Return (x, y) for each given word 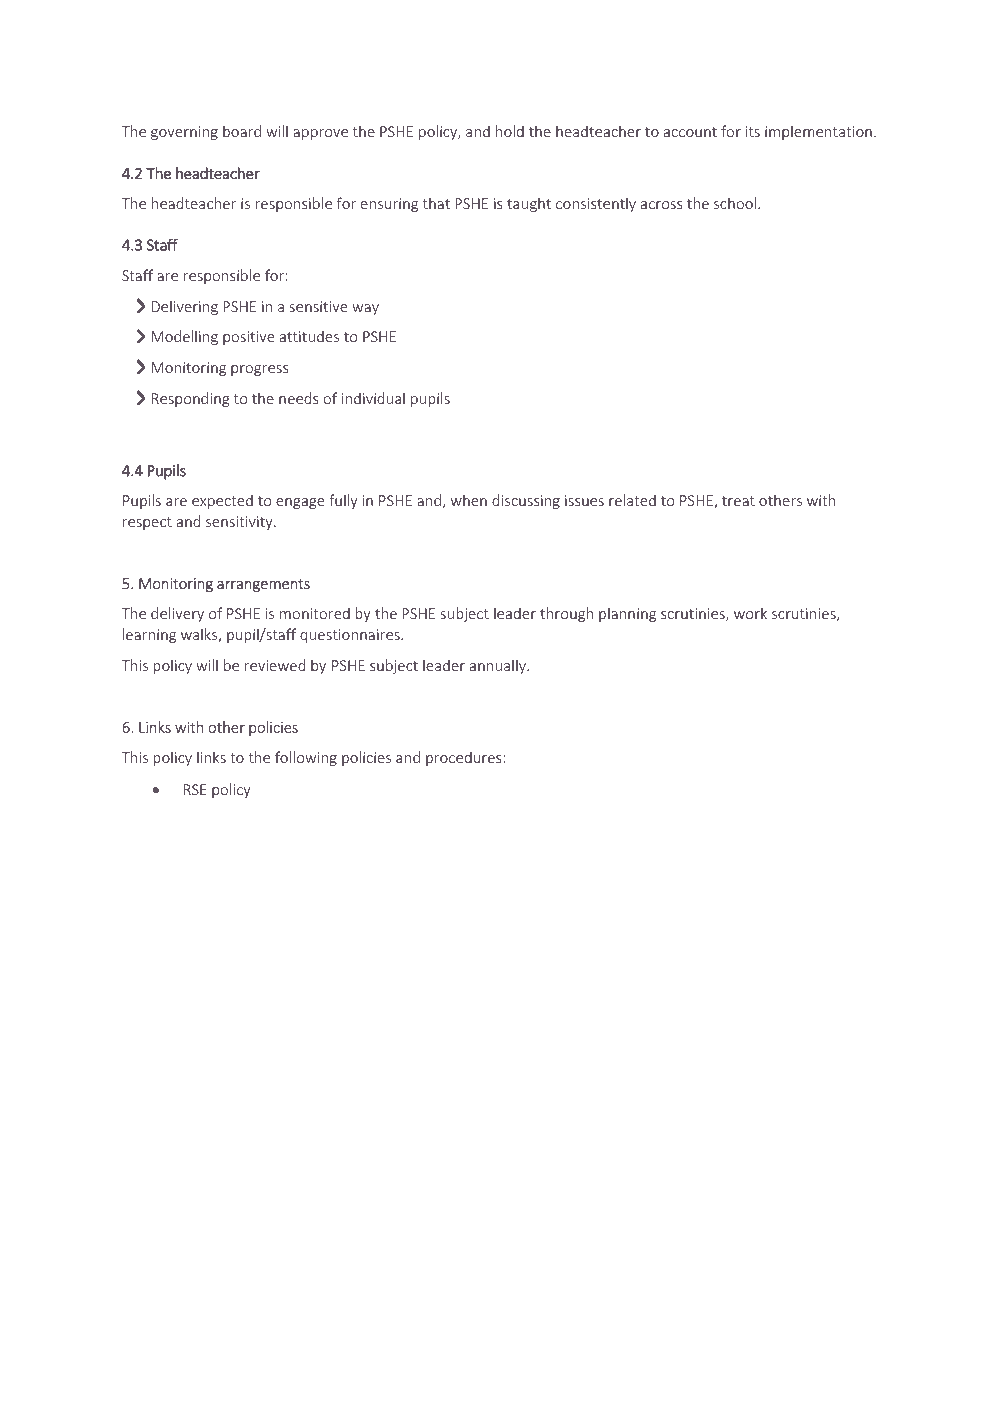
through (566, 614)
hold (510, 131)
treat (738, 501)
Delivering (185, 307)
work (750, 613)
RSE (195, 789)
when (469, 500)
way (365, 309)
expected (222, 501)
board (242, 131)
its (753, 131)
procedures (465, 758)
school (735, 203)
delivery (177, 614)
